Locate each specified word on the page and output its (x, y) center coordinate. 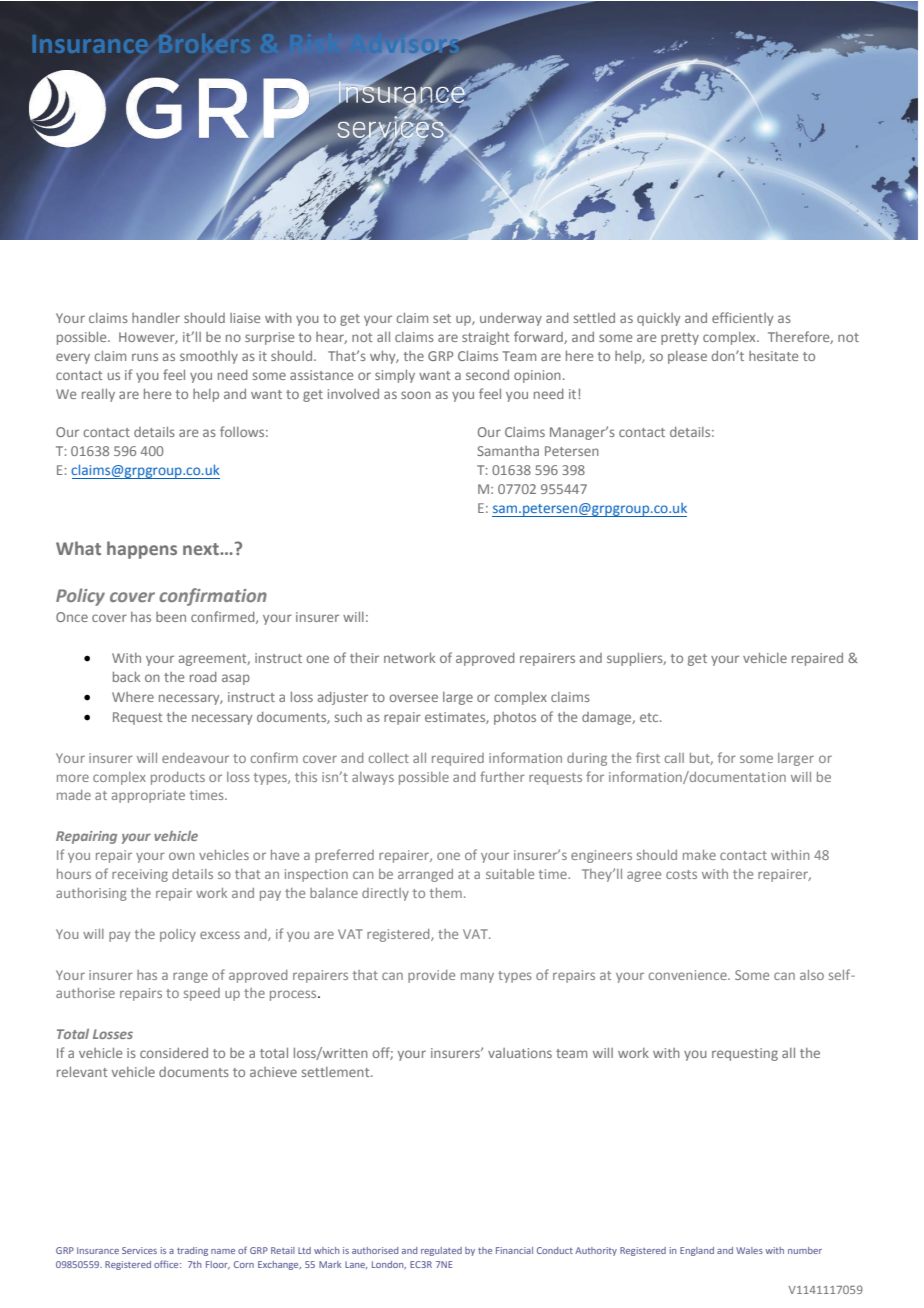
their (364, 658)
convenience (689, 975)
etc (650, 717)
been (171, 617)
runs (145, 357)
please (687, 357)
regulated (441, 1251)
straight (485, 338)
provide (431, 976)
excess (220, 935)
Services (139, 1250)
